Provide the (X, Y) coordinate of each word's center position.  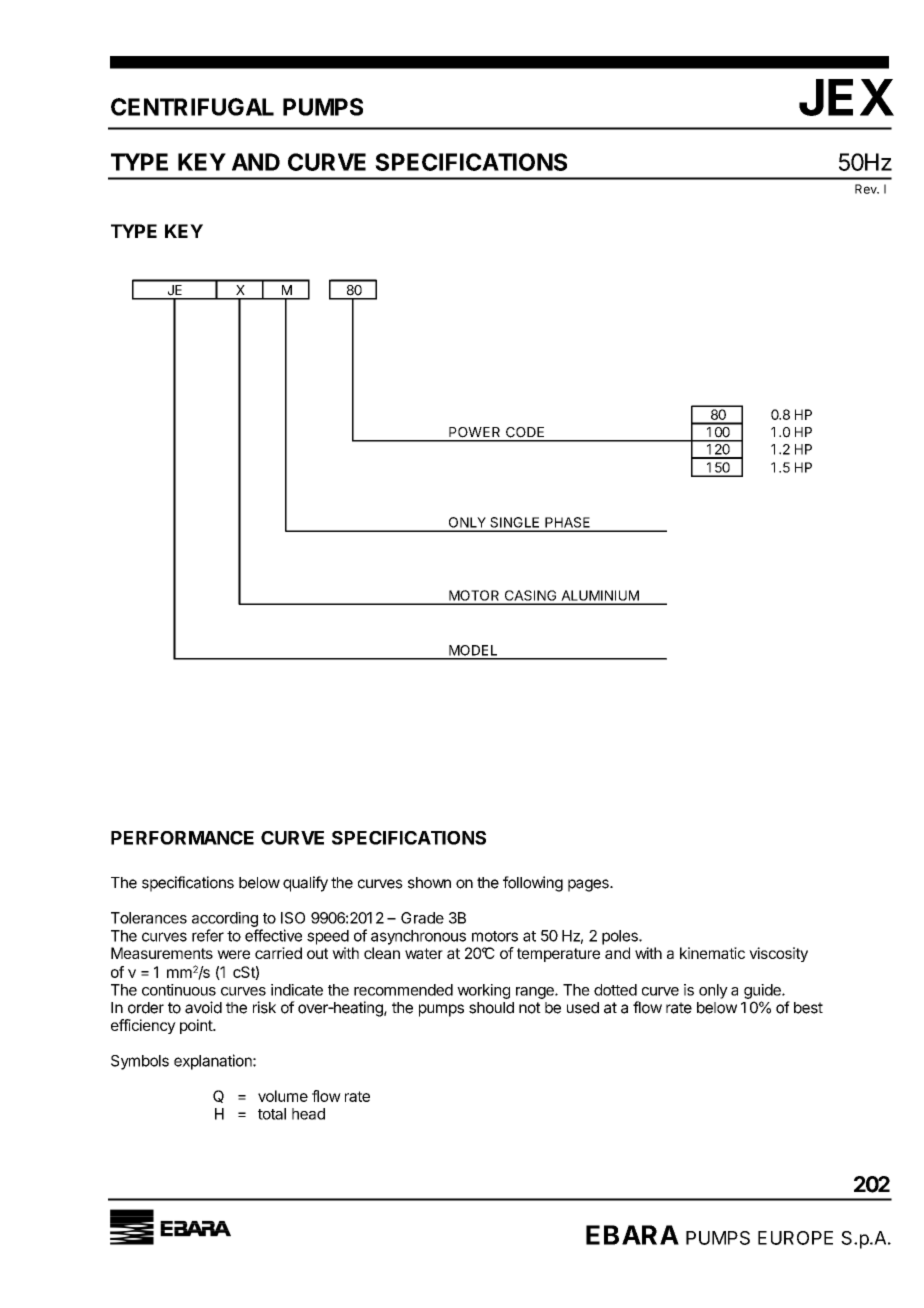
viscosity (778, 954)
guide (763, 991)
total (272, 1114)
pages (589, 885)
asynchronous (418, 937)
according (225, 919)
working (483, 991)
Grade (422, 918)
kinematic (712, 953)
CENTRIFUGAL (192, 107)
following (533, 884)
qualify (305, 884)
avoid (203, 1007)
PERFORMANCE (182, 838)
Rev (867, 189)
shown (429, 883)
